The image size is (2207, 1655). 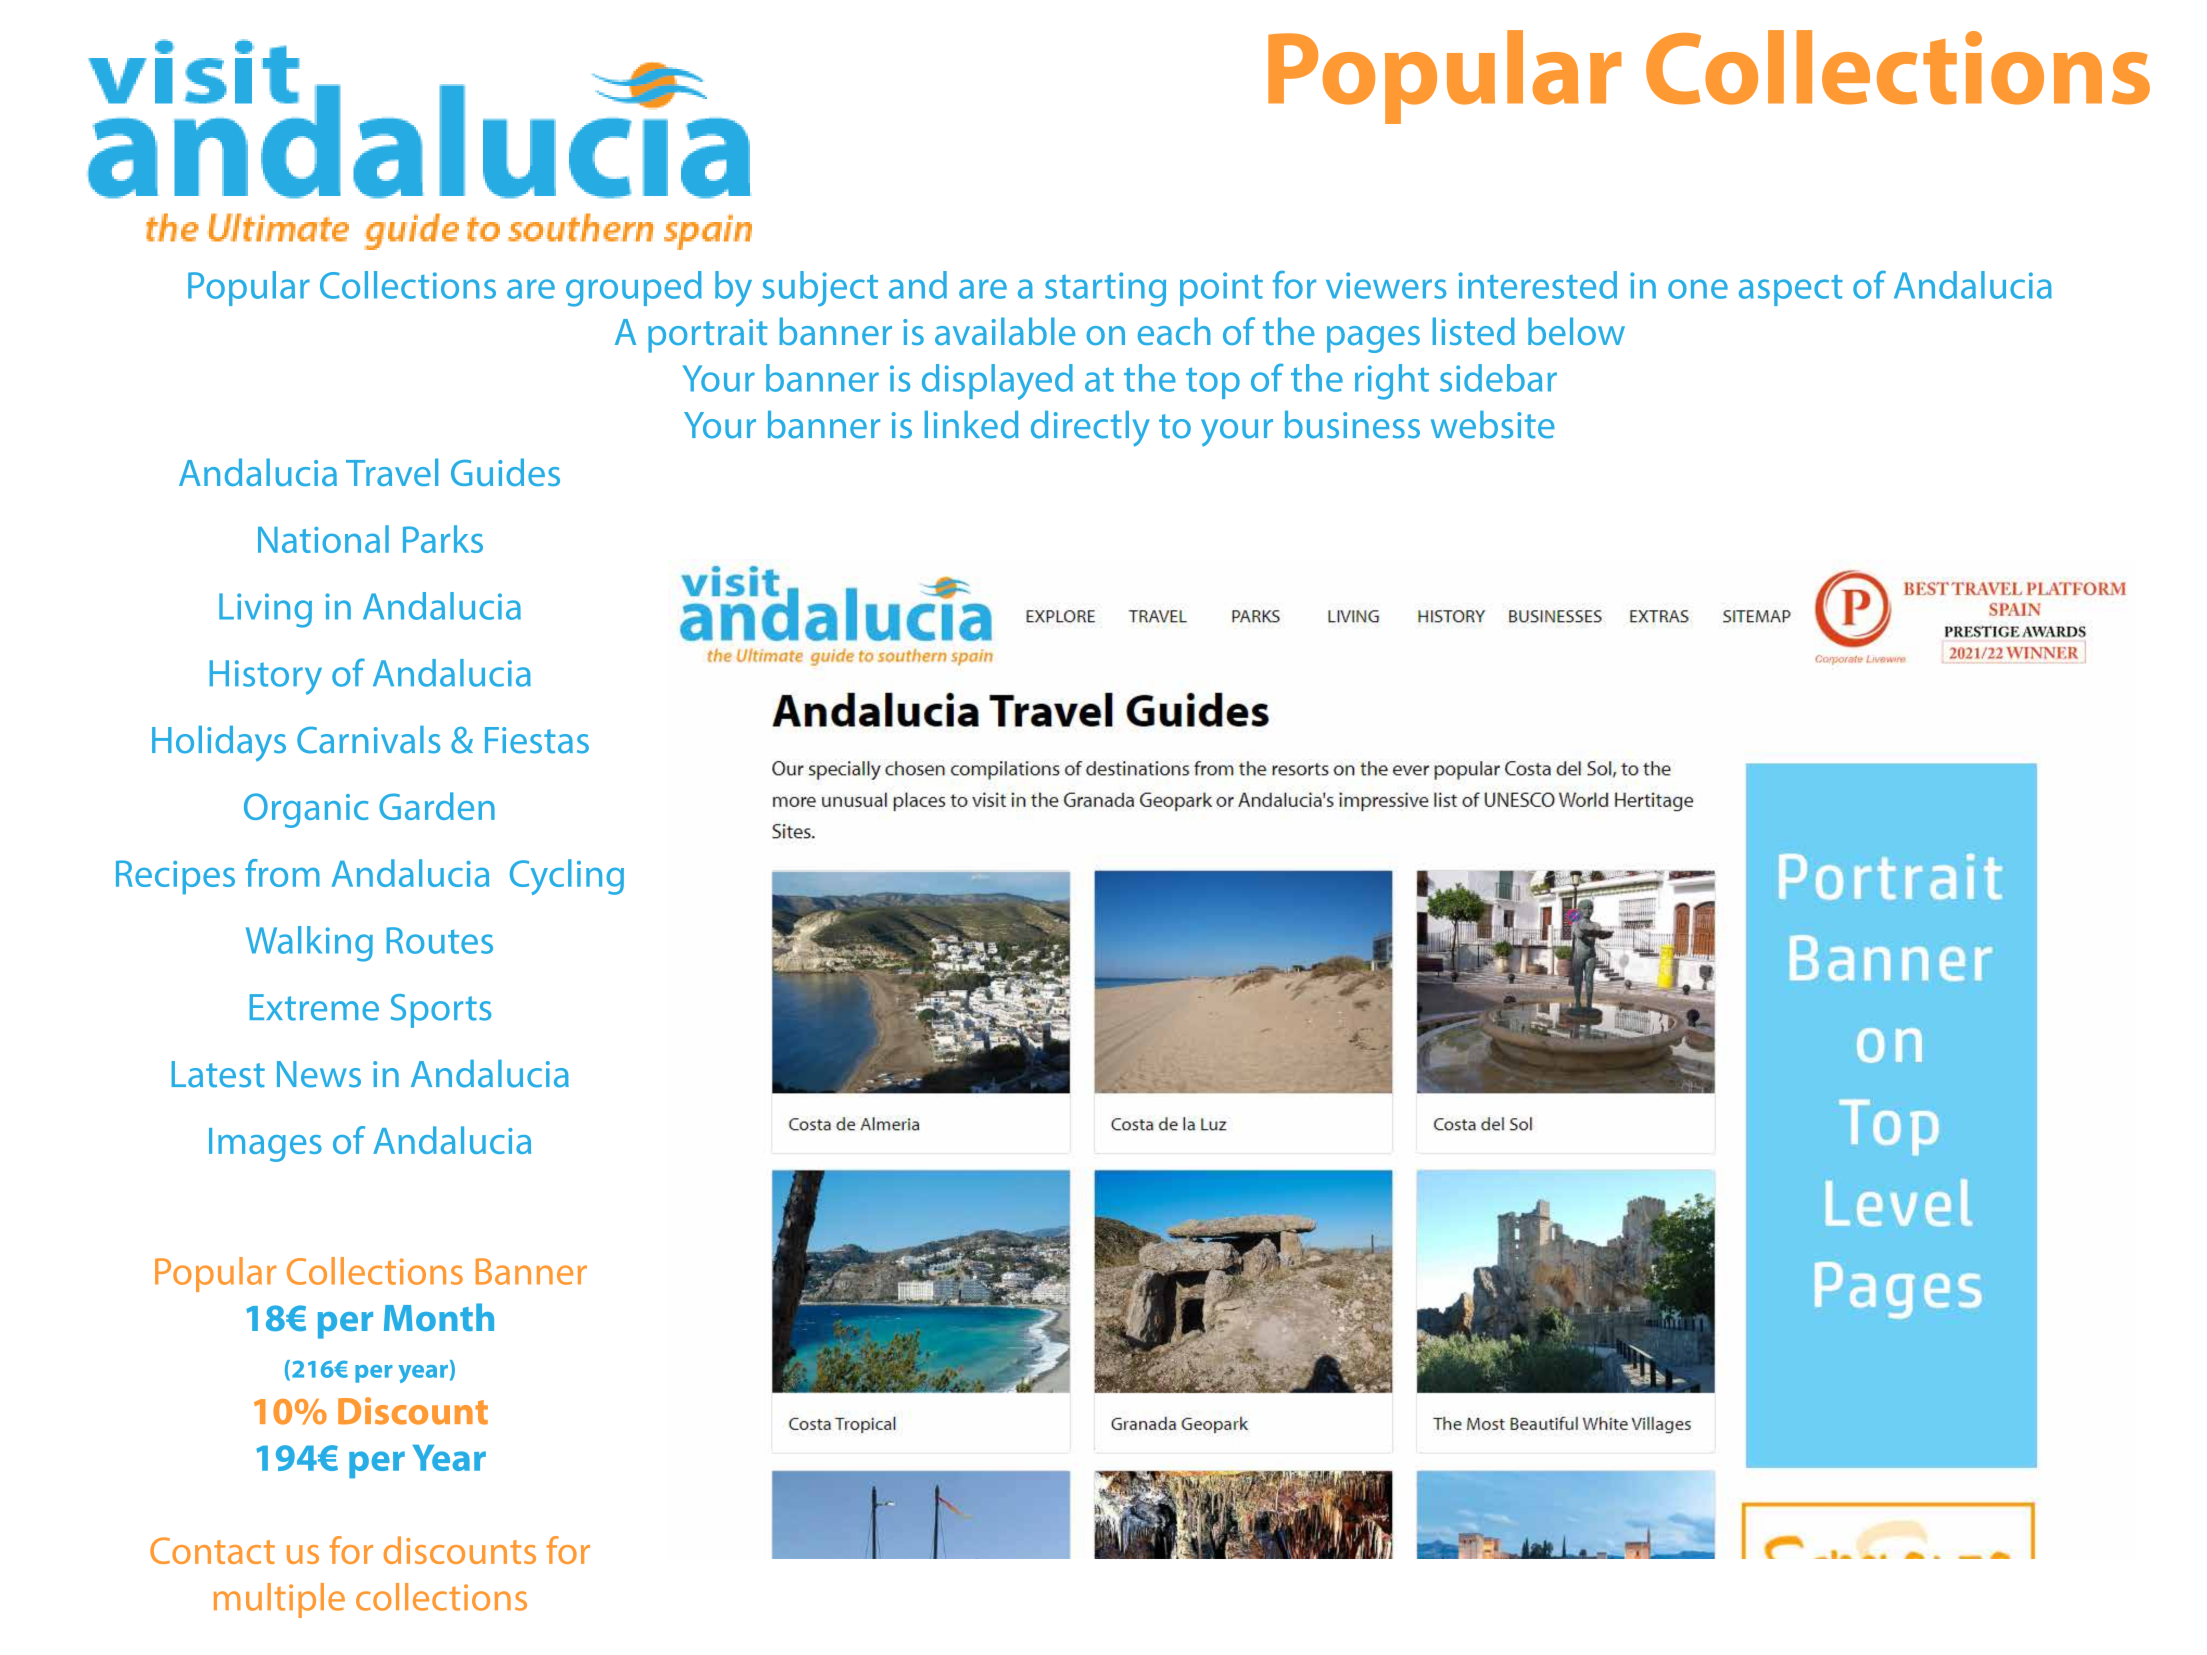 I want to click on Cycling, so click(x=567, y=877).
